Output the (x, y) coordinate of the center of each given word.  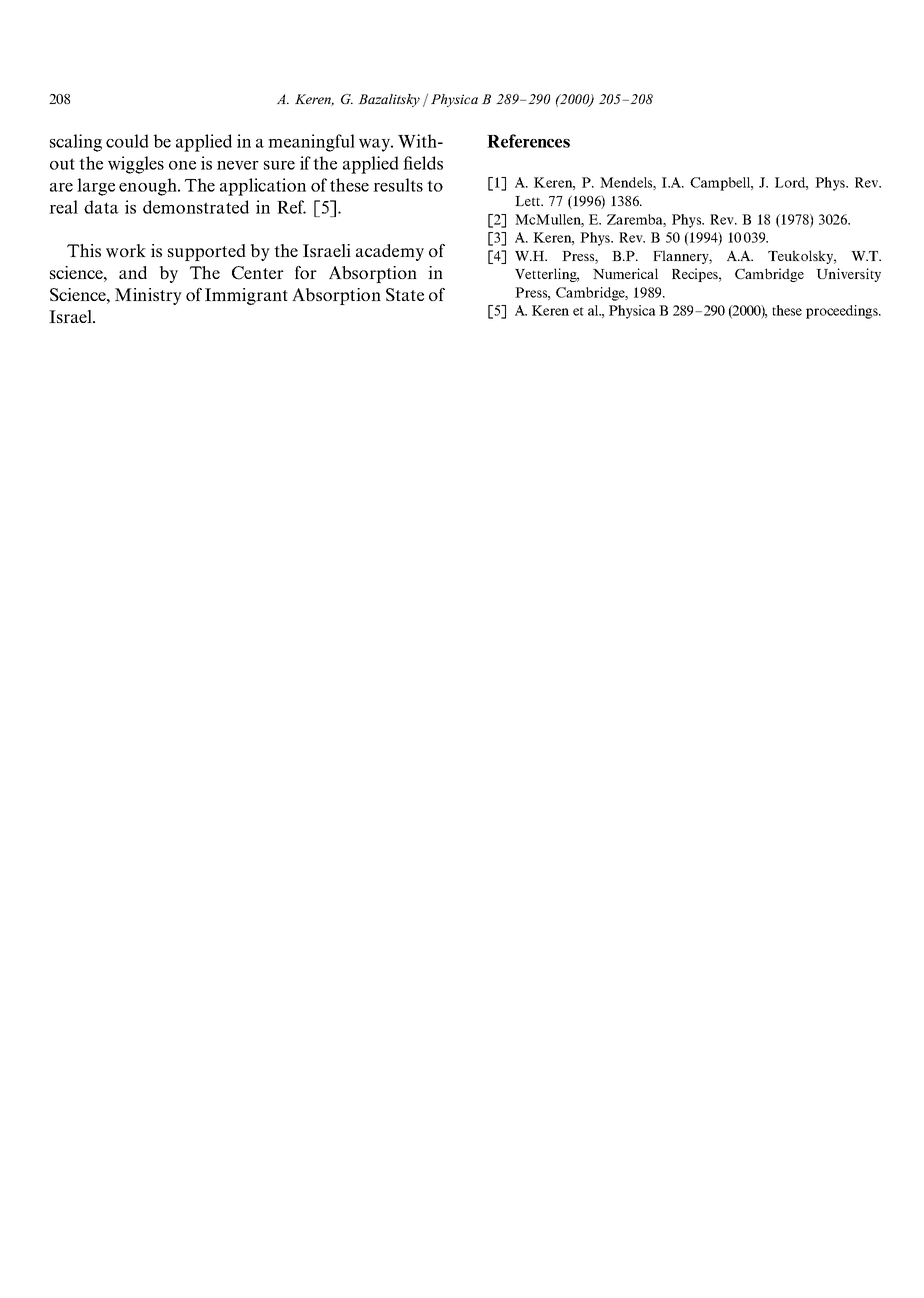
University (848, 275)
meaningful (311, 143)
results (398, 185)
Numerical (625, 273)
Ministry (148, 296)
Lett (529, 201)
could (127, 141)
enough (149, 187)
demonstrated (196, 207)
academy (390, 252)
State (405, 294)
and (133, 272)
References (528, 141)
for (306, 272)
